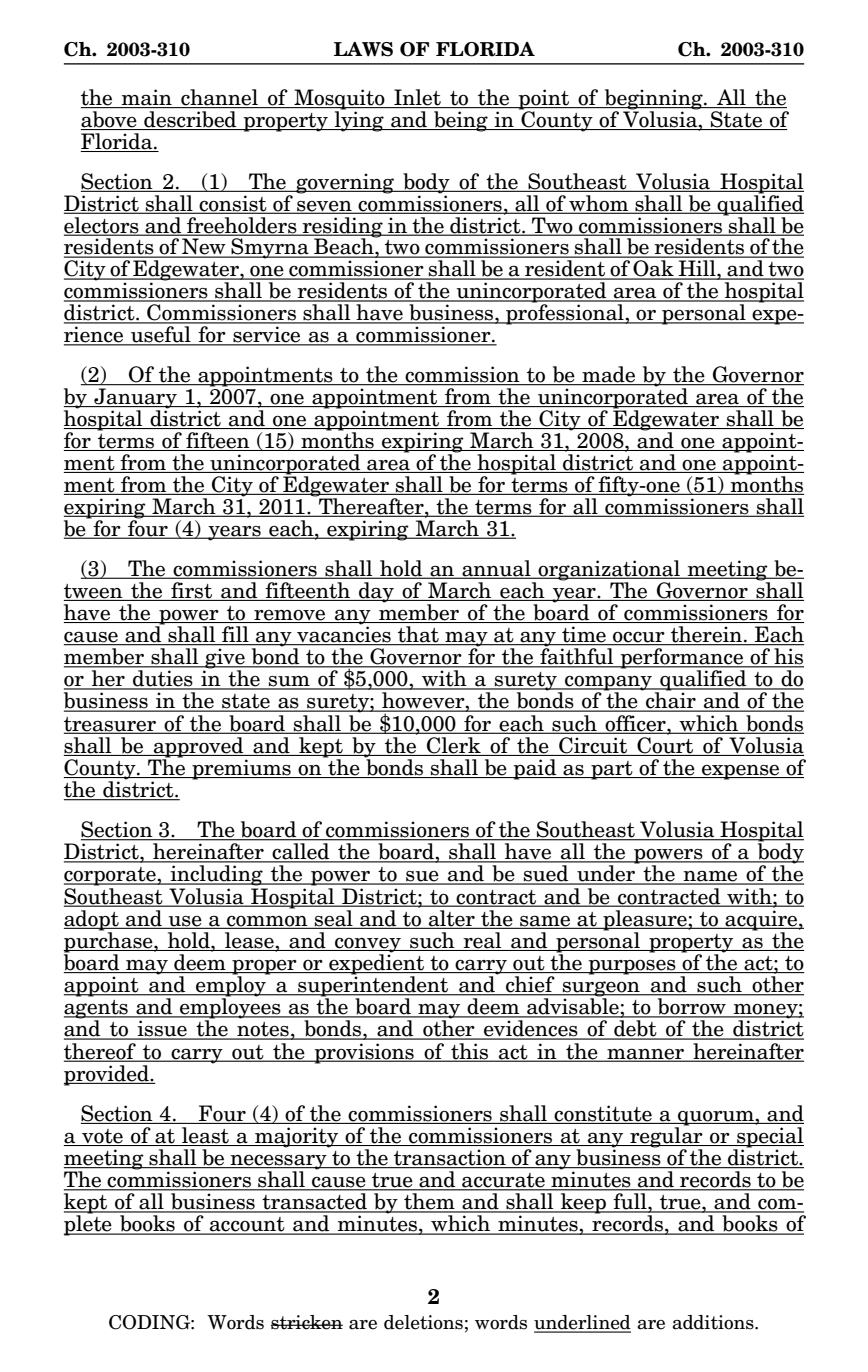 The height and width of the screenshot is (1372, 868). What do you see at coordinates (376, 592) in the screenshot?
I see `day` at bounding box center [376, 592].
